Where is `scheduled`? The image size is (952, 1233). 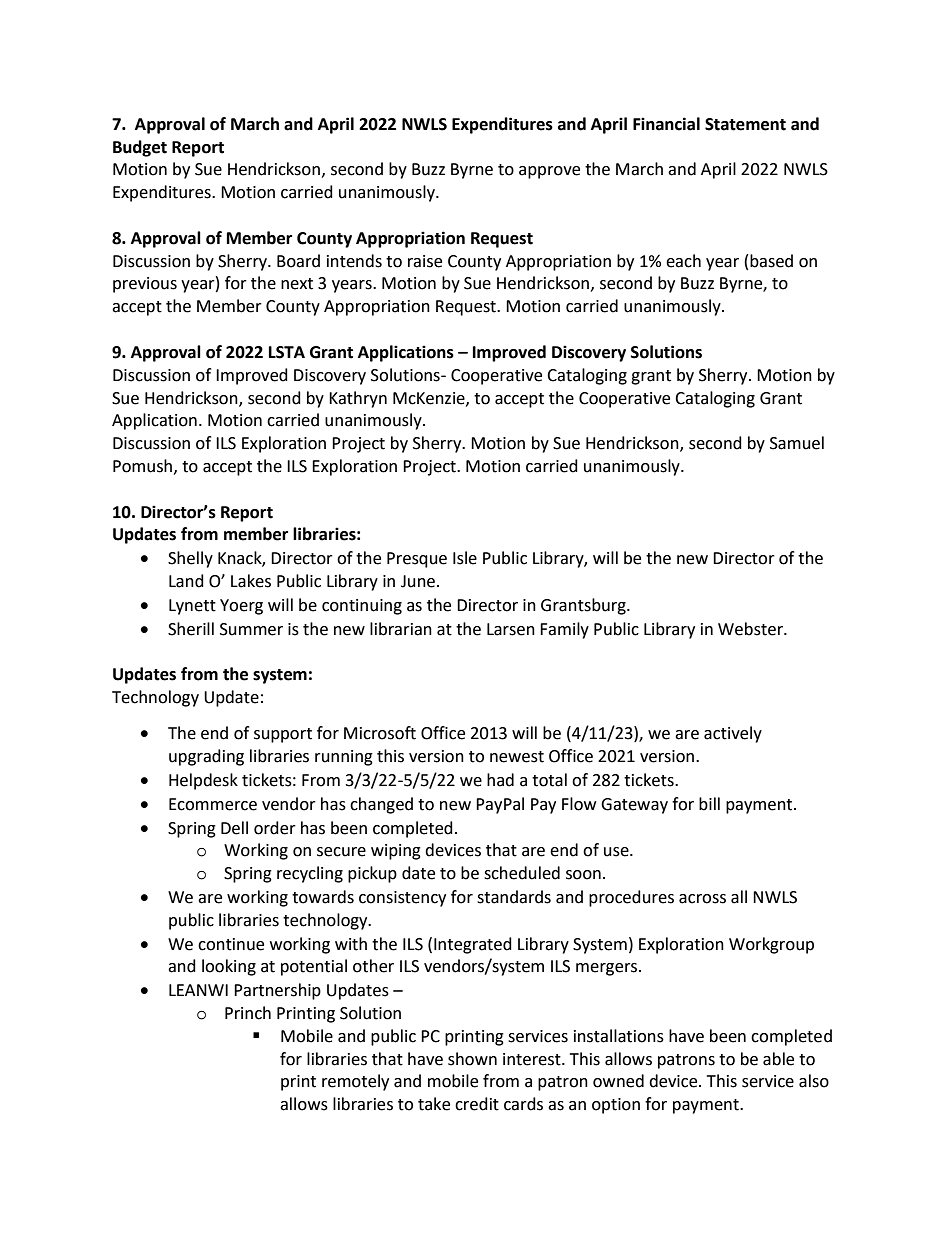 scheduled is located at coordinates (522, 873).
